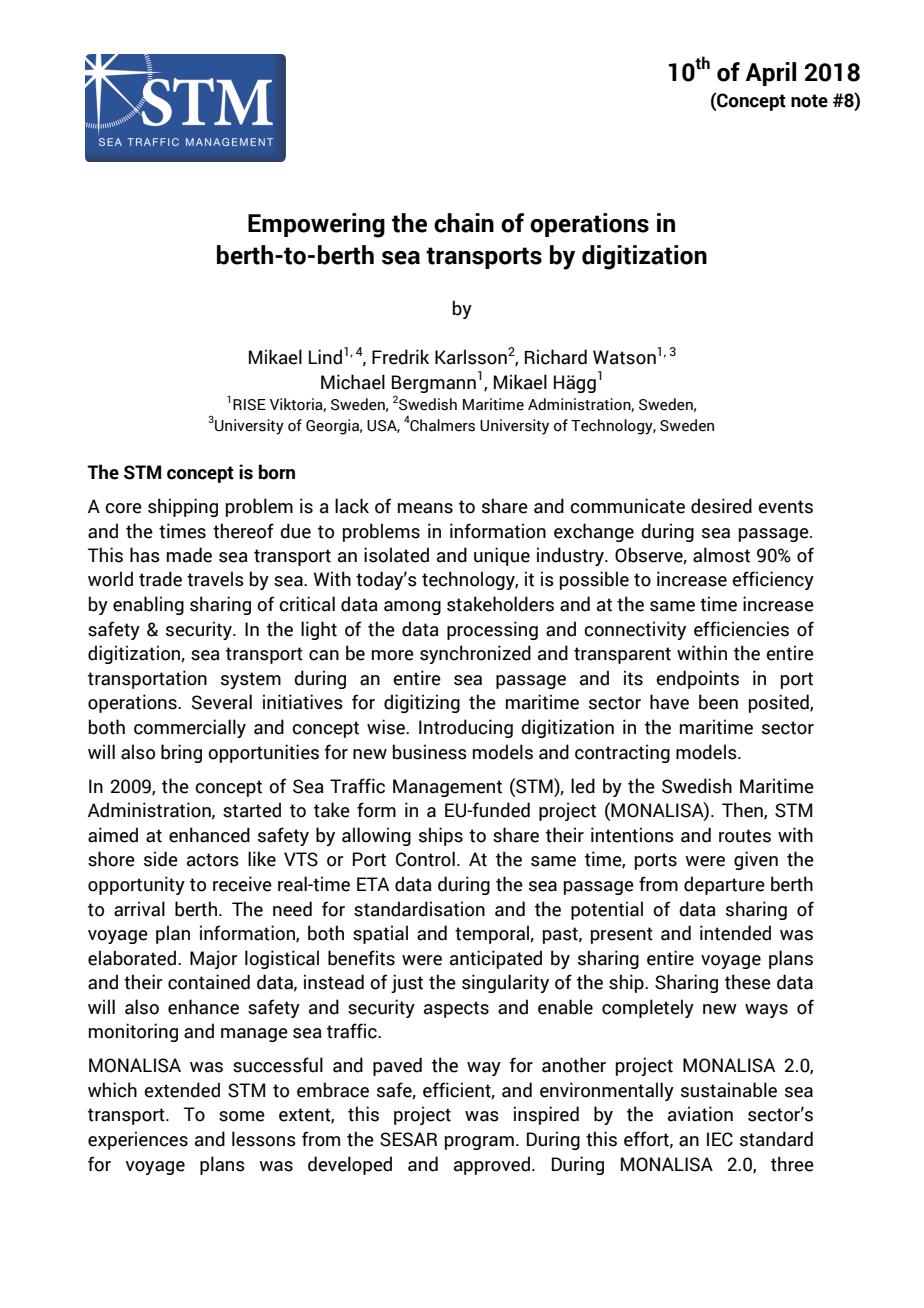  What do you see at coordinates (214, 959) in the screenshot?
I see `Major` at bounding box center [214, 959].
